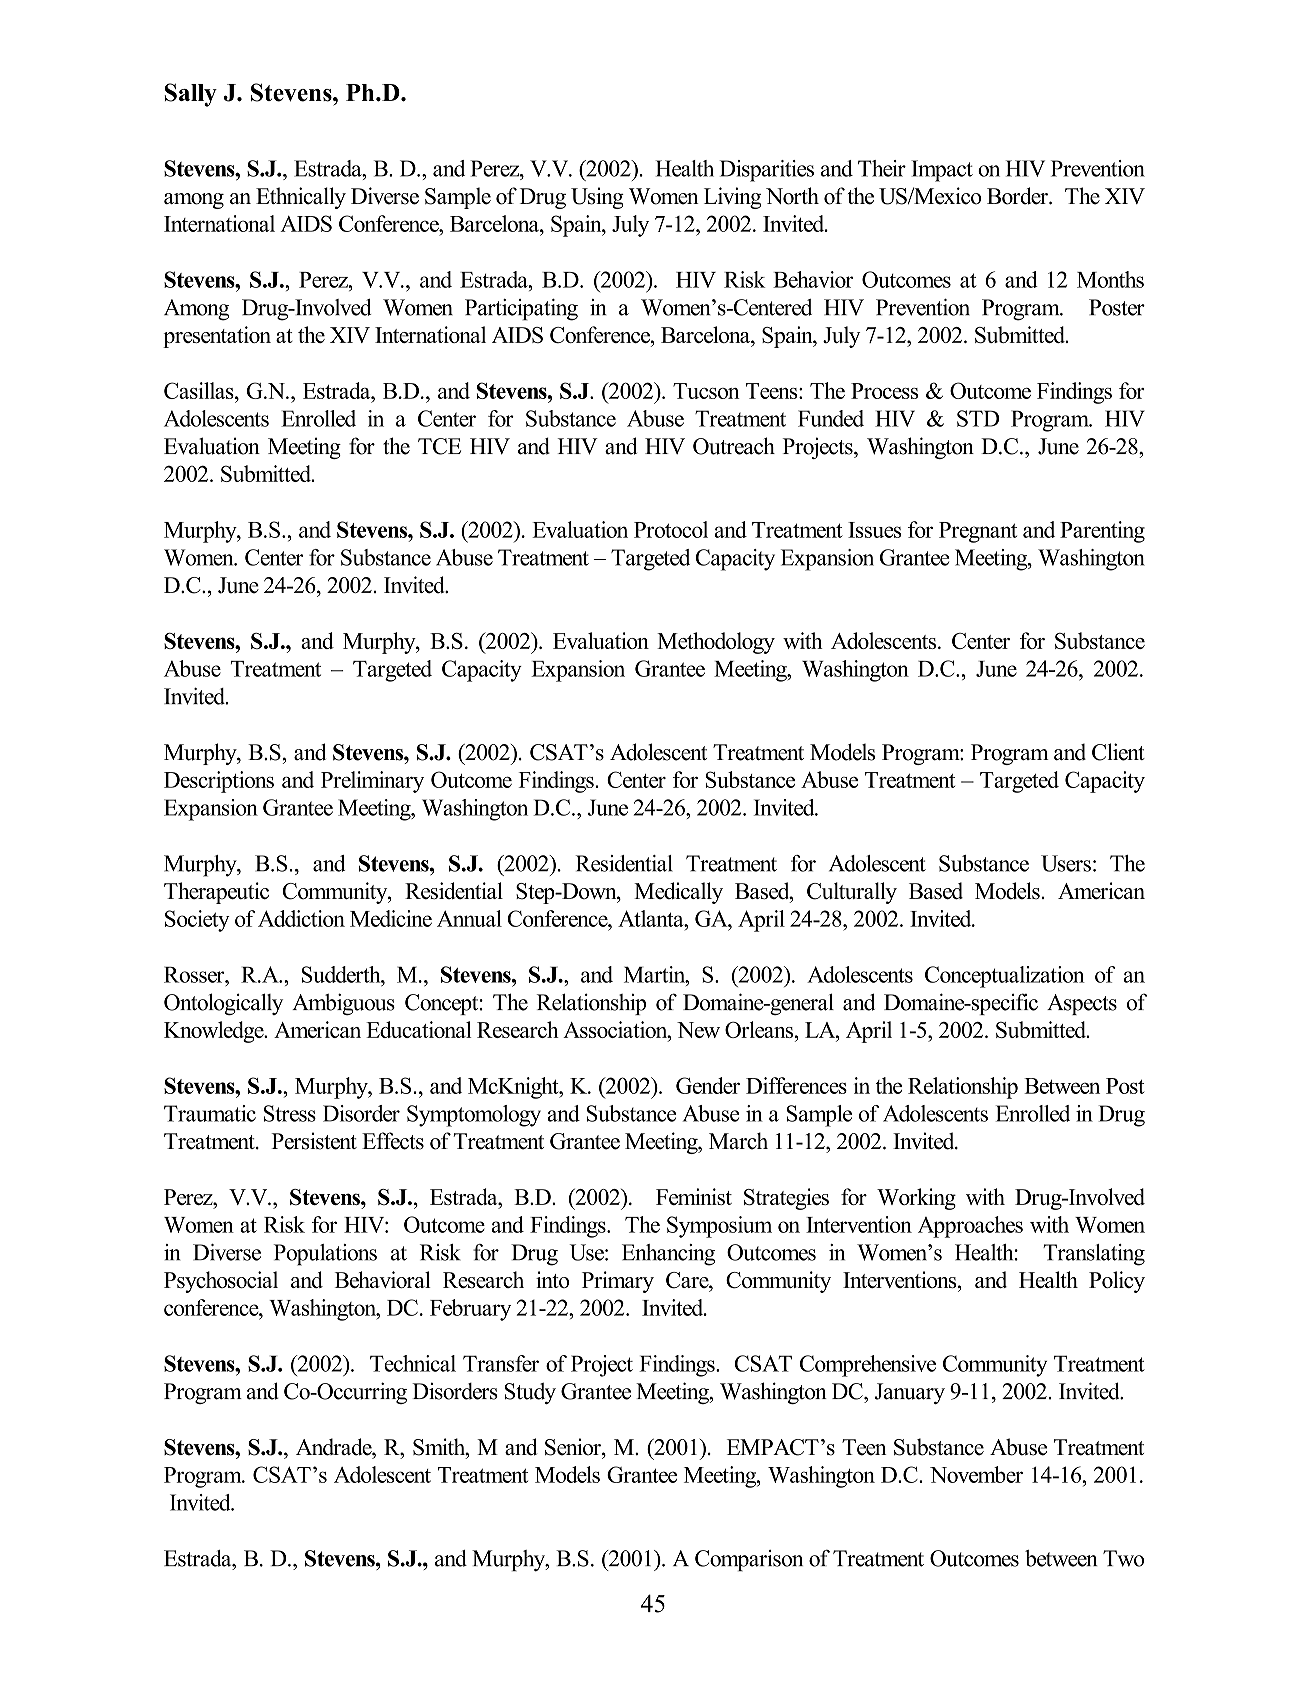  Describe the element at coordinates (372, 782) in the image. I see `Preliminary` at that location.
